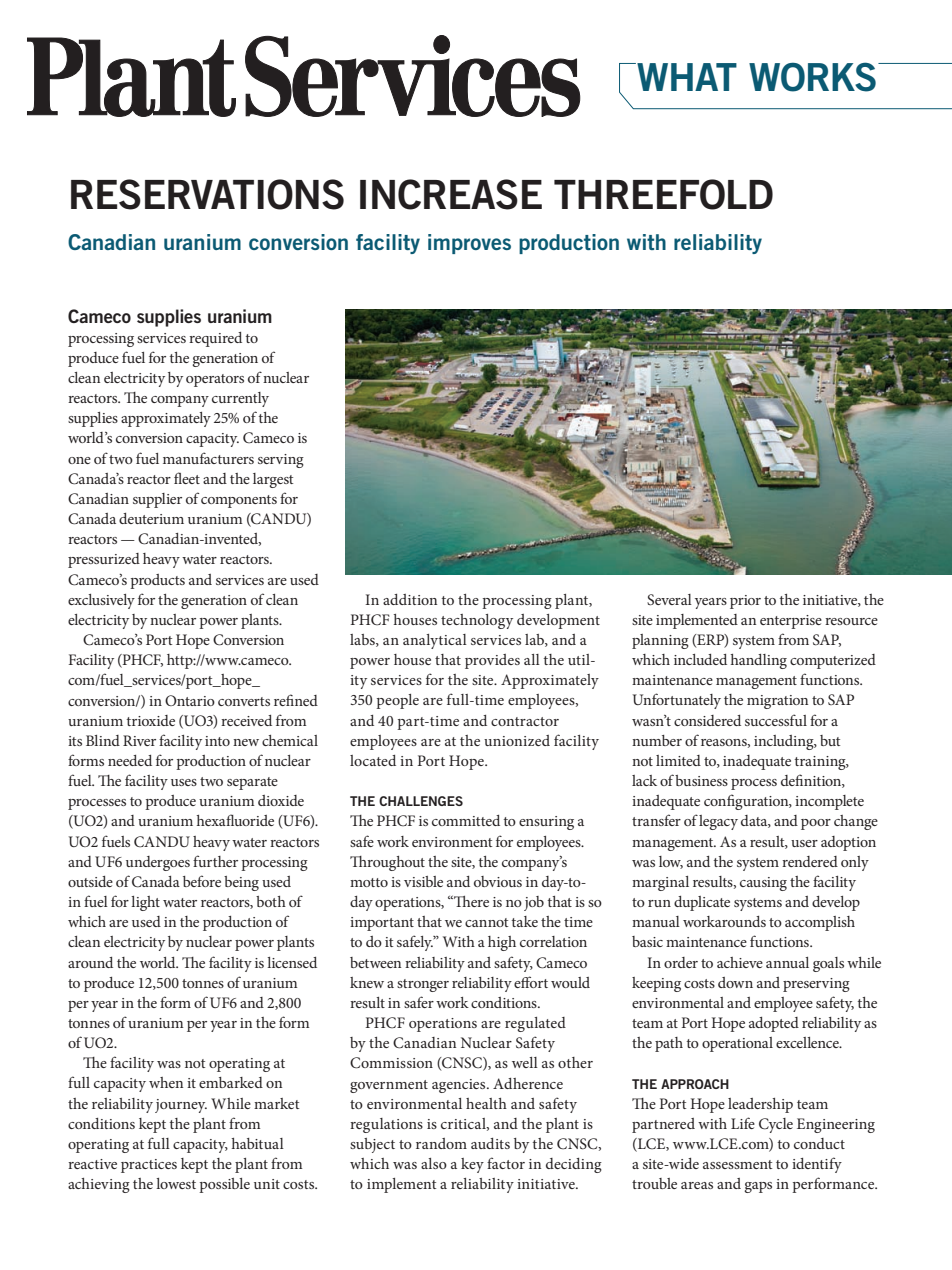 This document has width=952, height=1270. Describe the element at coordinates (151, 518) in the document. I see `deuterium` at that location.
